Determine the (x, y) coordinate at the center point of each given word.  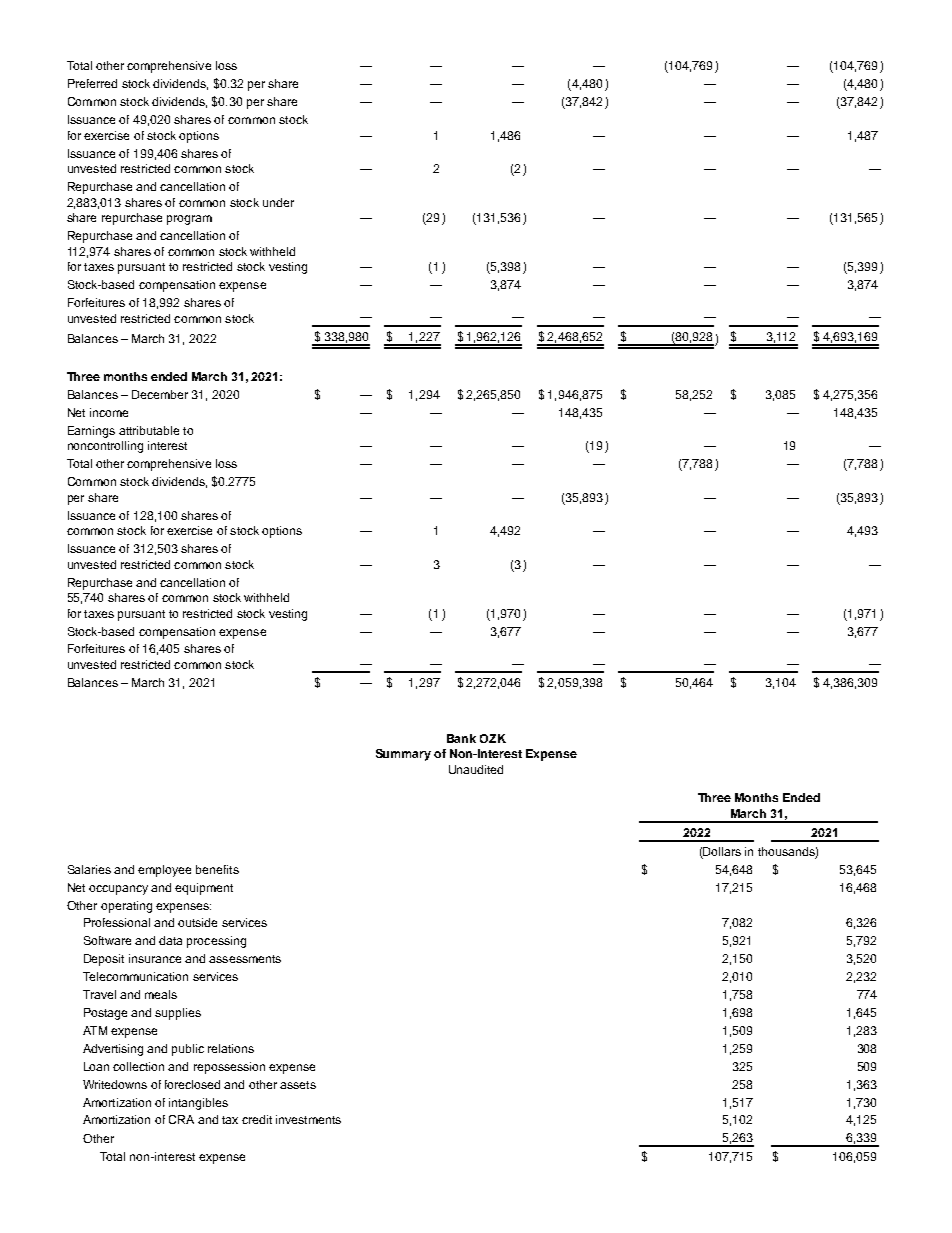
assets (298, 1085)
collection (138, 1066)
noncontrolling (105, 447)
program (189, 220)
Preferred (92, 83)
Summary (403, 755)
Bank (461, 738)
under (278, 202)
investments (308, 1119)
